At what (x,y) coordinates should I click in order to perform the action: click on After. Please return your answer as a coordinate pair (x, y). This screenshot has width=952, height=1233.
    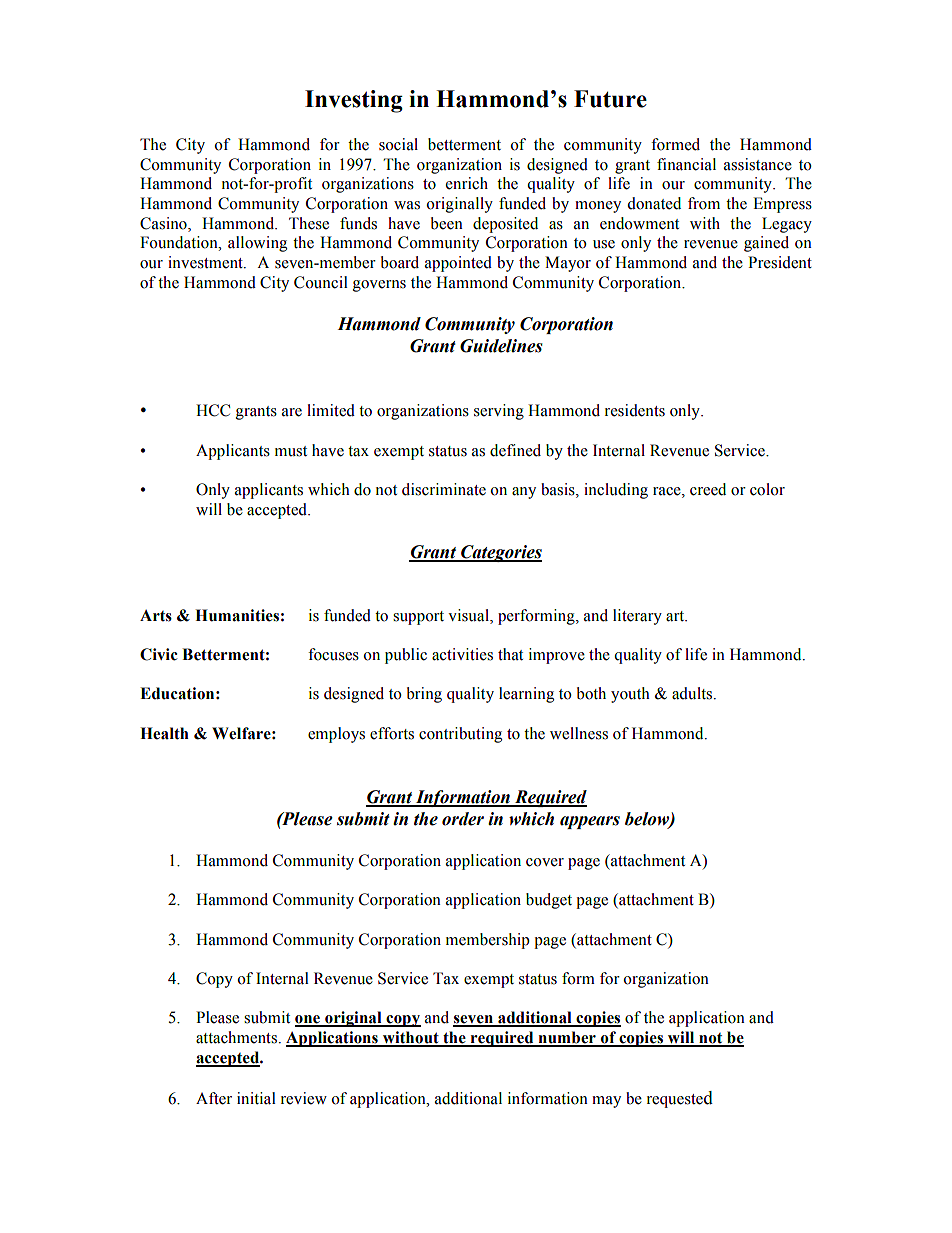
    Looking at the image, I should click on (214, 1098).
